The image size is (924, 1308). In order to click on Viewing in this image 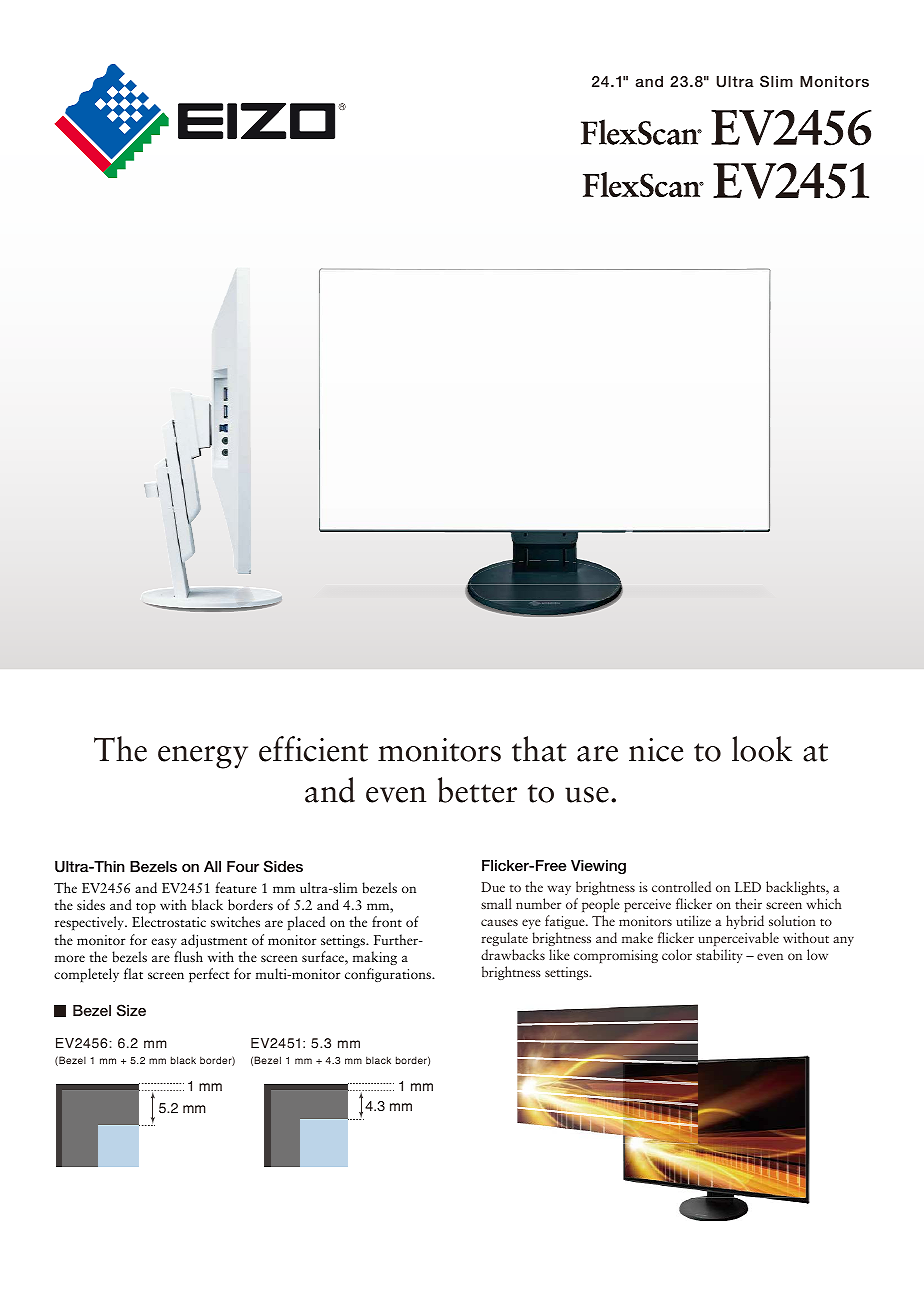, I will do `click(598, 867)`.
